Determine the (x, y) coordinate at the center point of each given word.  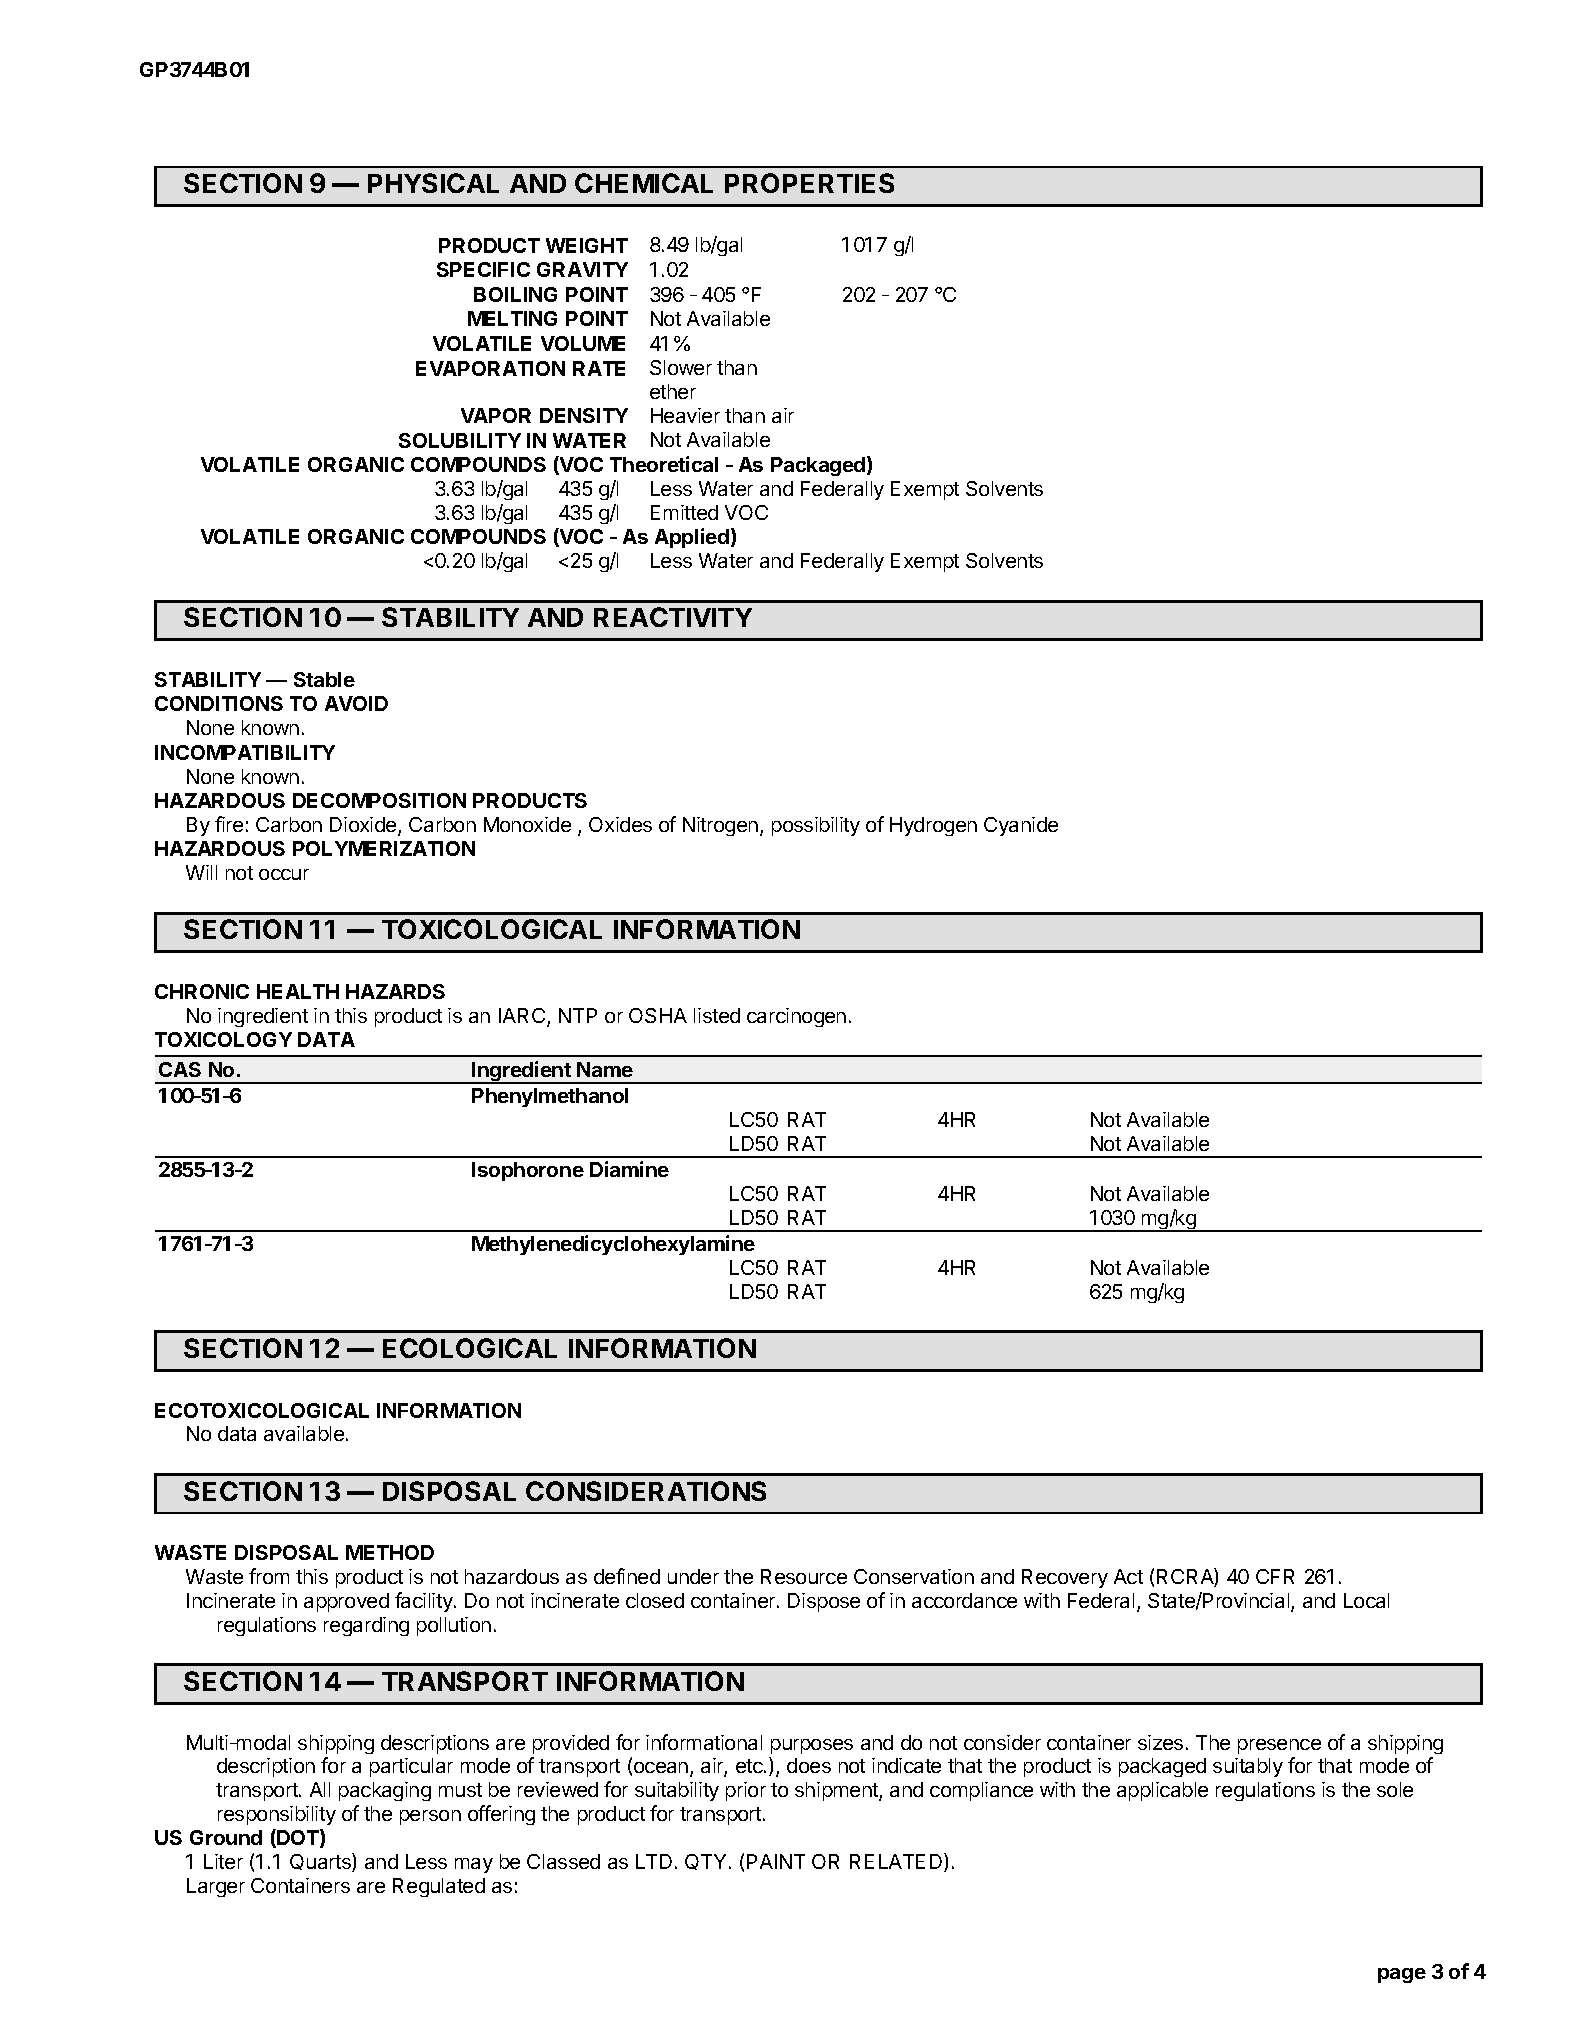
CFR (1275, 1576)
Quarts (321, 1862)
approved (346, 1602)
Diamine (629, 1169)
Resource (804, 1576)
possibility (816, 826)
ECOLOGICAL (470, 1348)
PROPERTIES (809, 183)
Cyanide (1021, 826)
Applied (692, 538)
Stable (324, 679)
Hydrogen (933, 826)
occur (284, 874)
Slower (681, 367)
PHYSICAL (433, 183)
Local (1366, 1600)
